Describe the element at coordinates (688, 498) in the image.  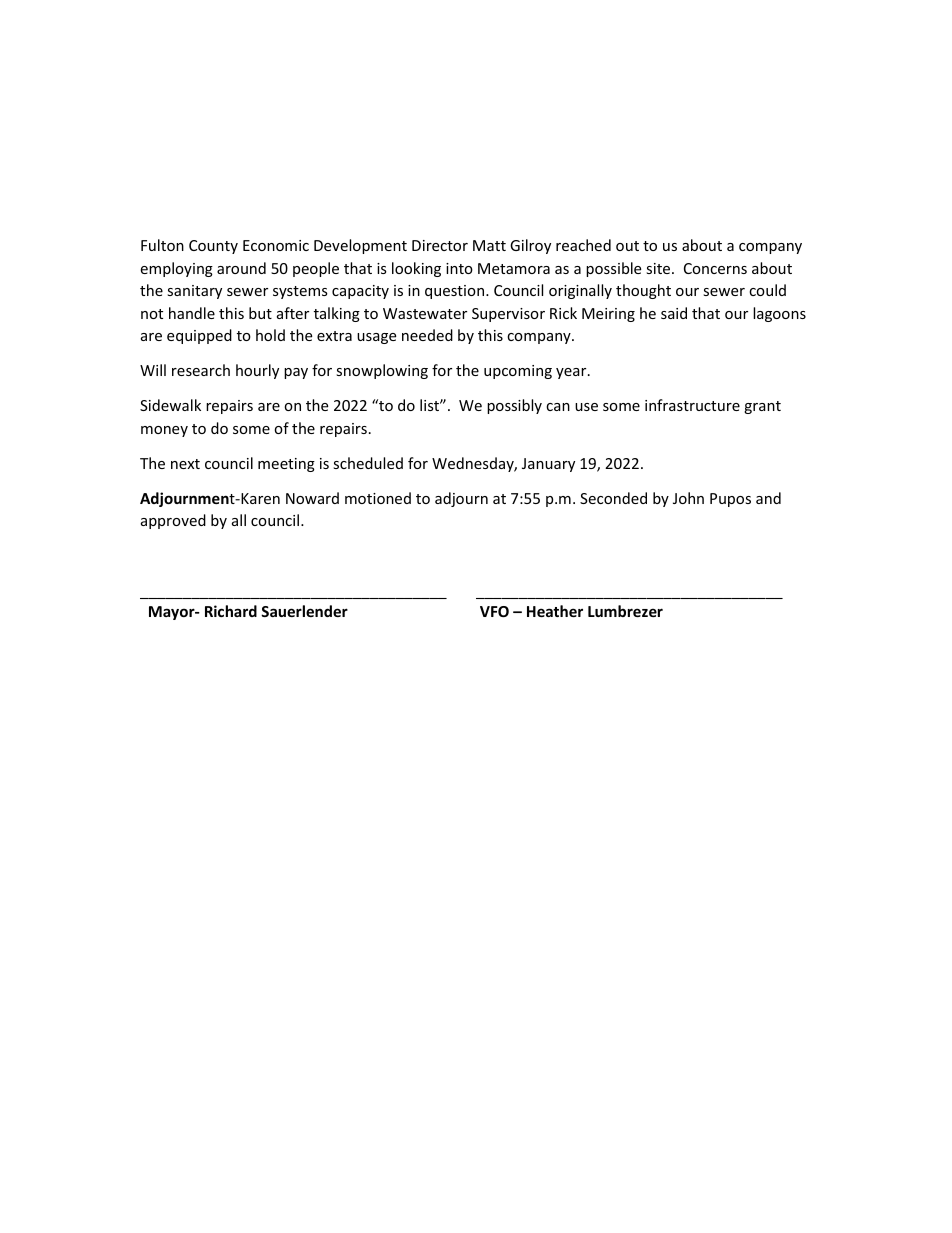
I see `John` at that location.
